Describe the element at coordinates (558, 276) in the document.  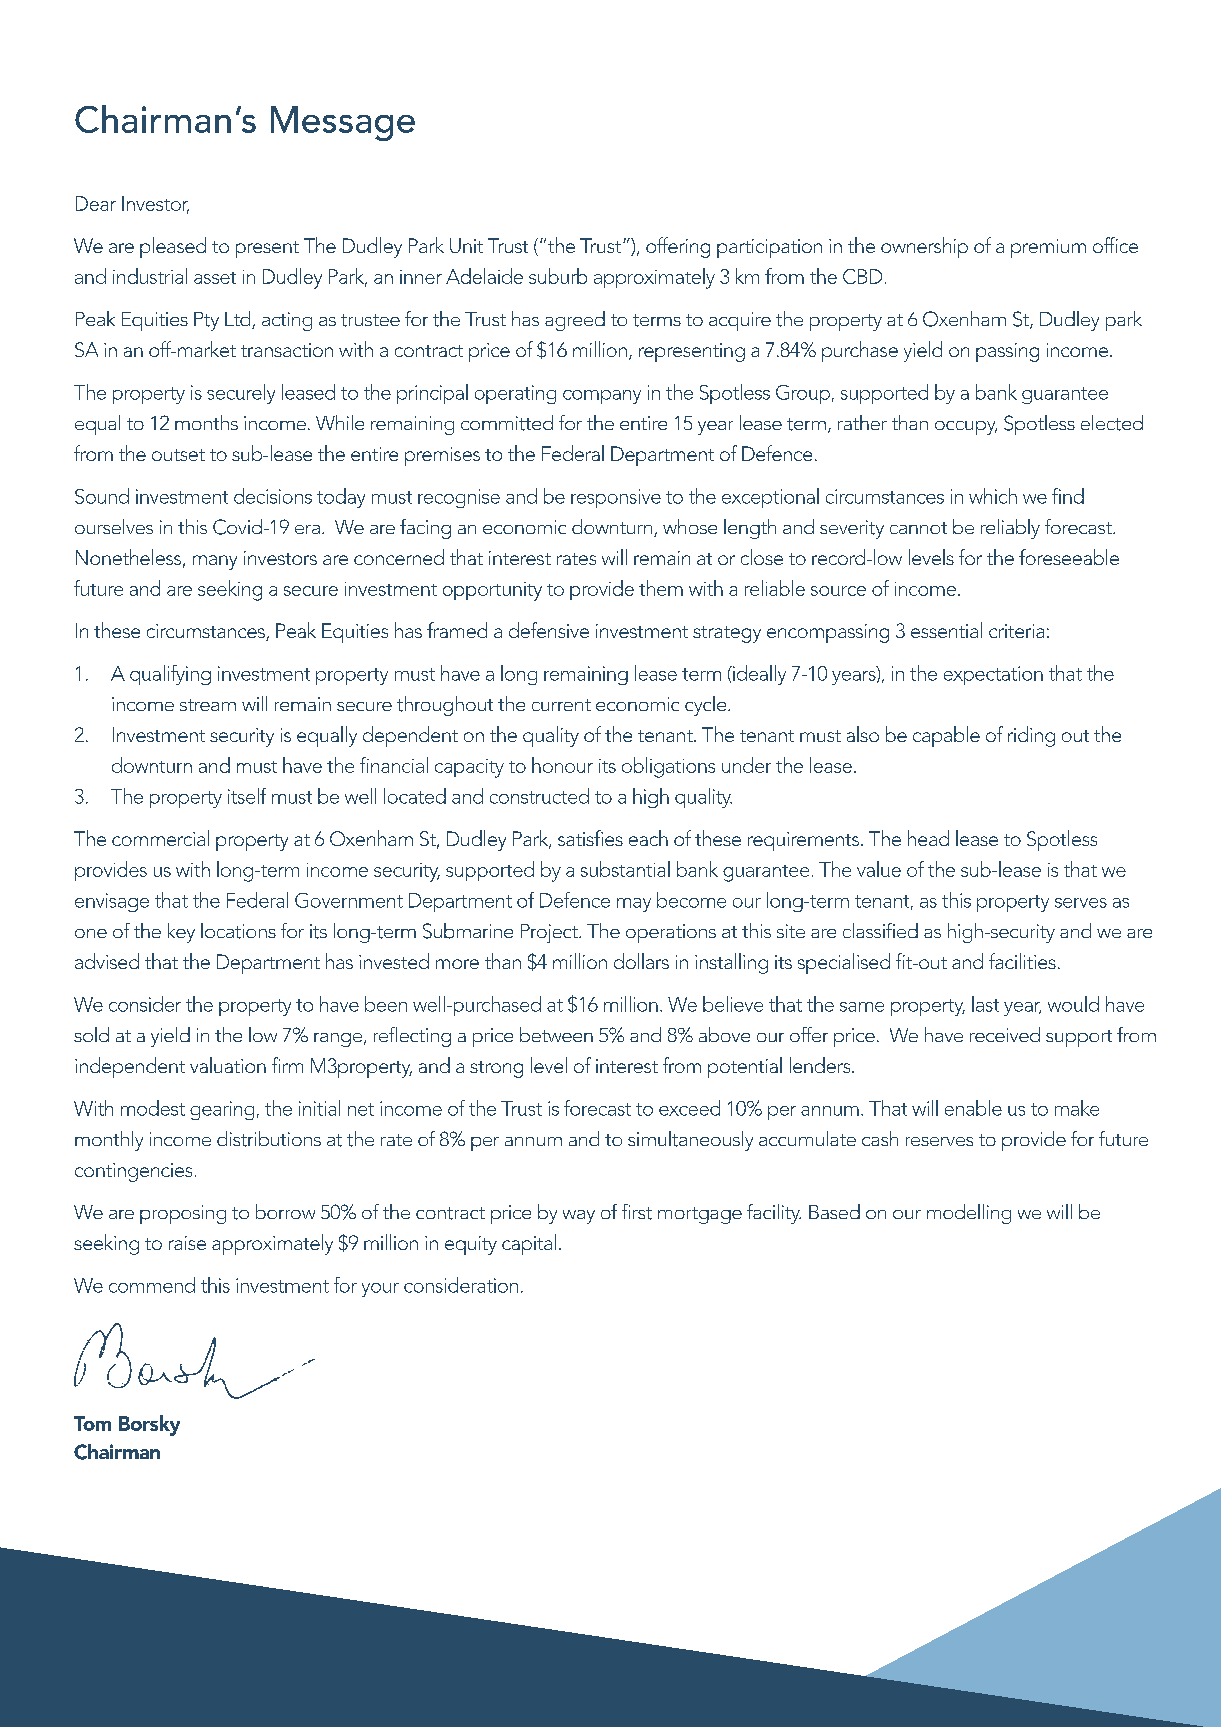
I see `suburb` at that location.
